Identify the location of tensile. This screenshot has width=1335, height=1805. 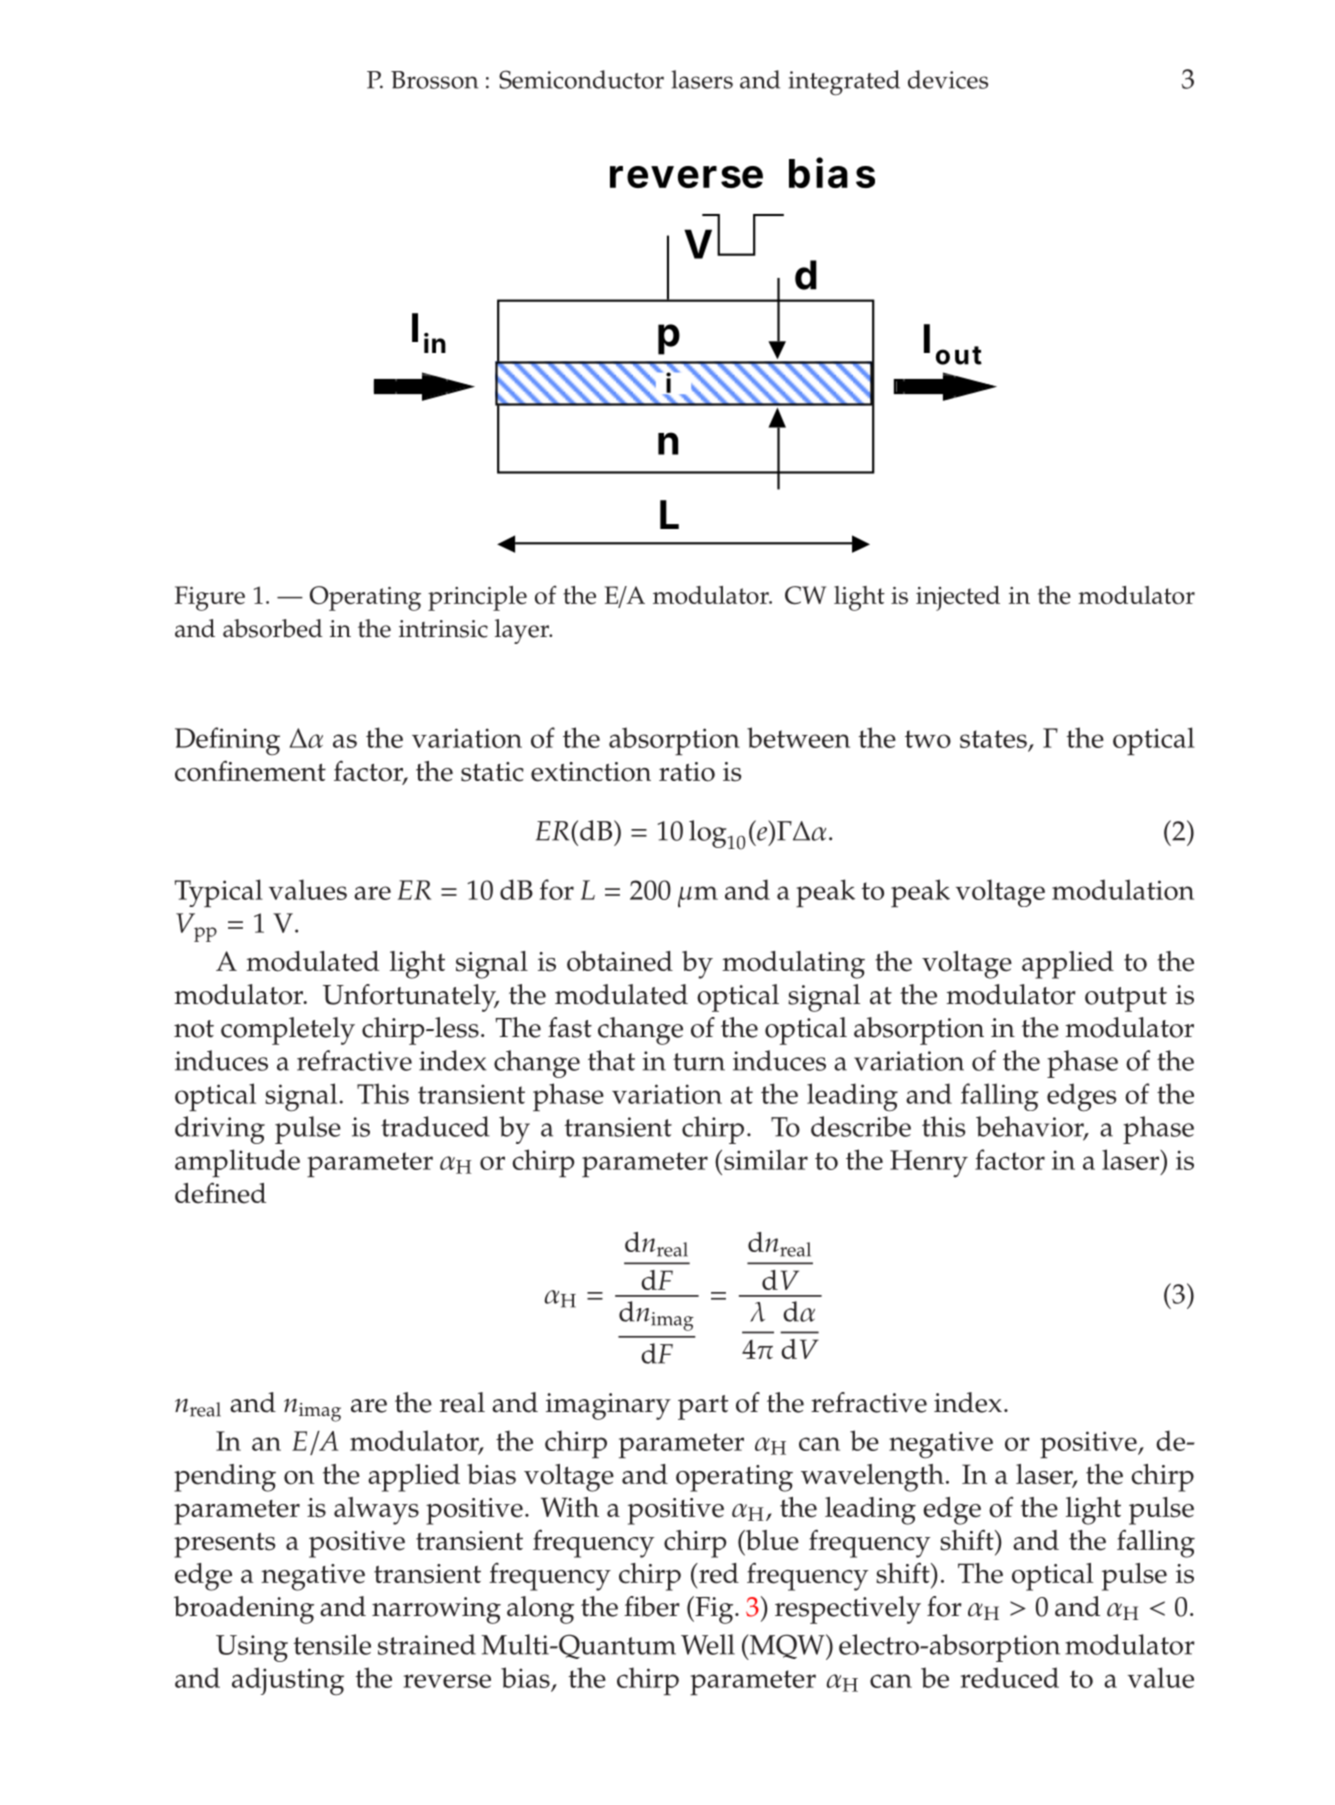
(332, 1644).
